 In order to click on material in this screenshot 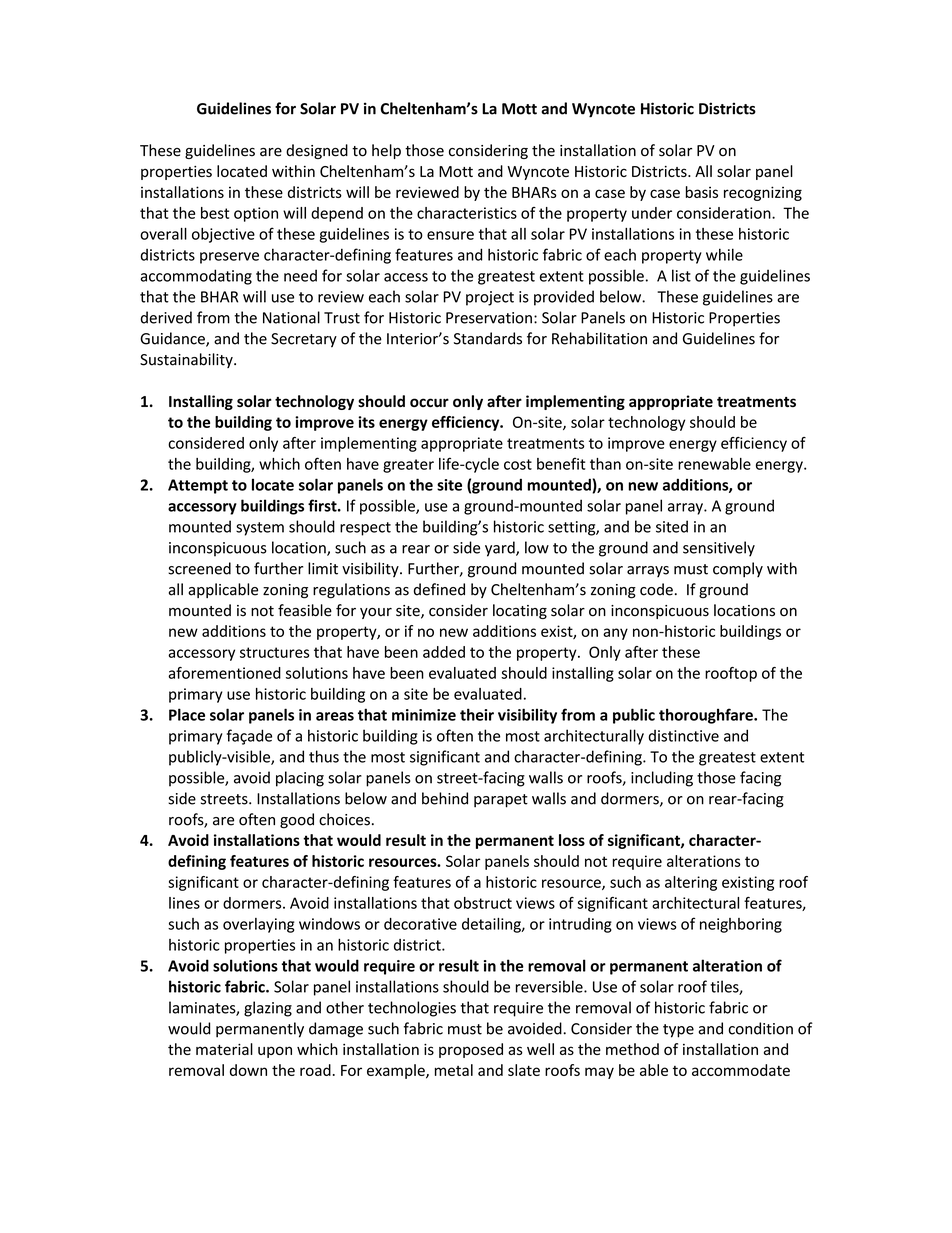, I will do `click(224, 1049)`.
